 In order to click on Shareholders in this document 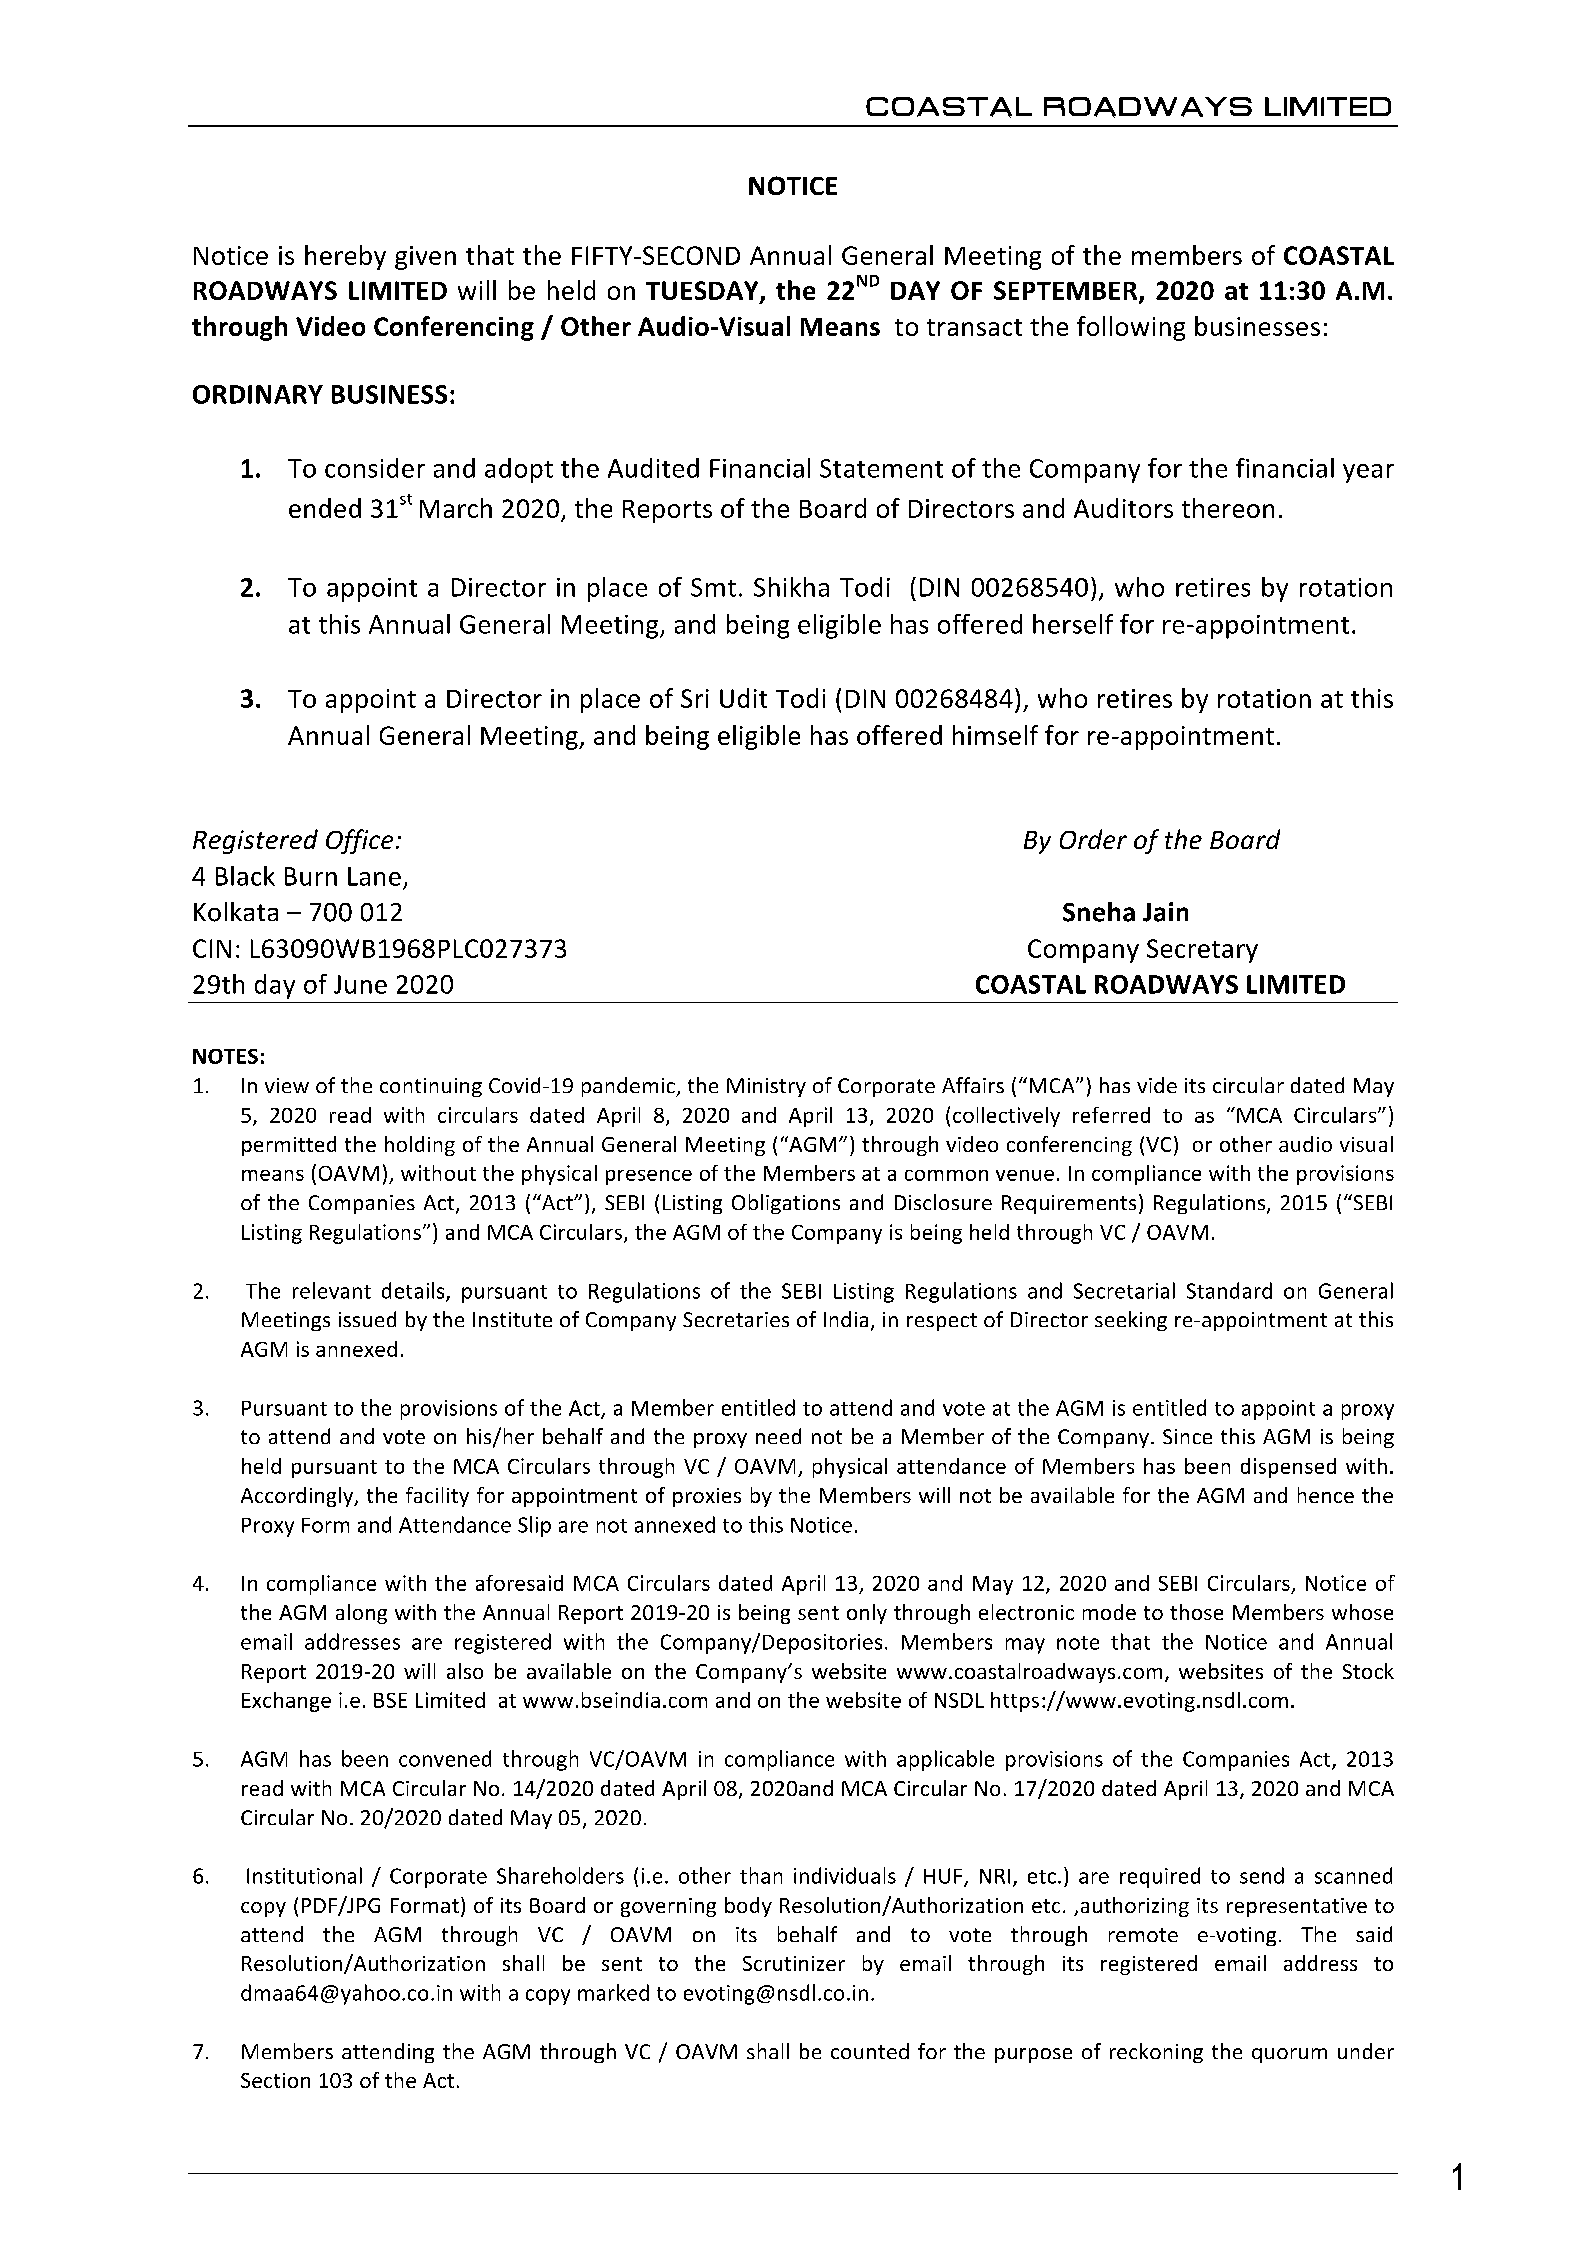, I will do `click(560, 1875)`.
